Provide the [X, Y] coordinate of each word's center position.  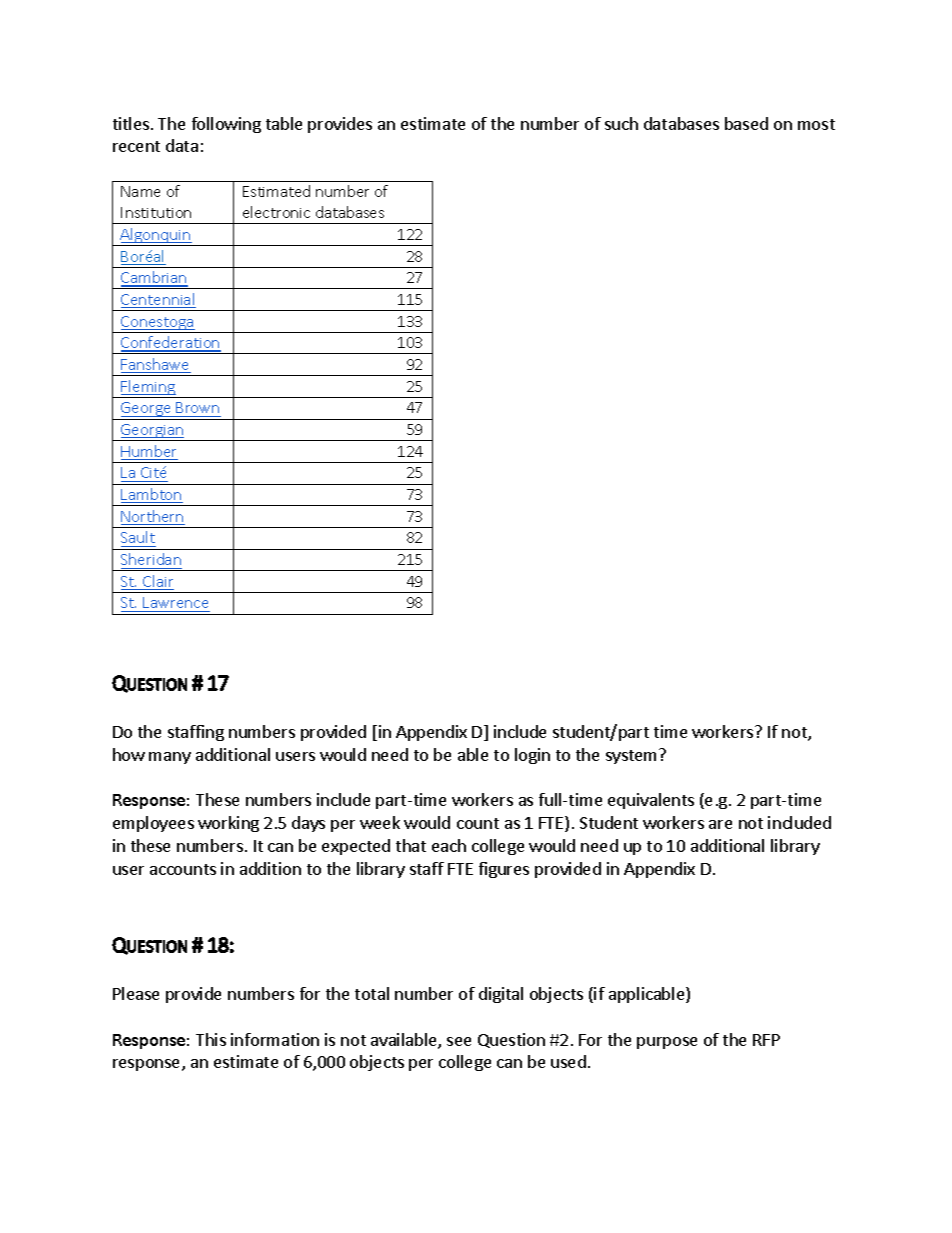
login [532, 756]
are [720, 824]
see [459, 1041]
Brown [197, 407]
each [449, 845]
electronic [276, 212]
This [211, 1039]
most [816, 124]
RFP [766, 1040]
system [633, 756]
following [226, 125]
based [746, 123]
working [228, 824]
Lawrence [176, 604]
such [621, 123]
